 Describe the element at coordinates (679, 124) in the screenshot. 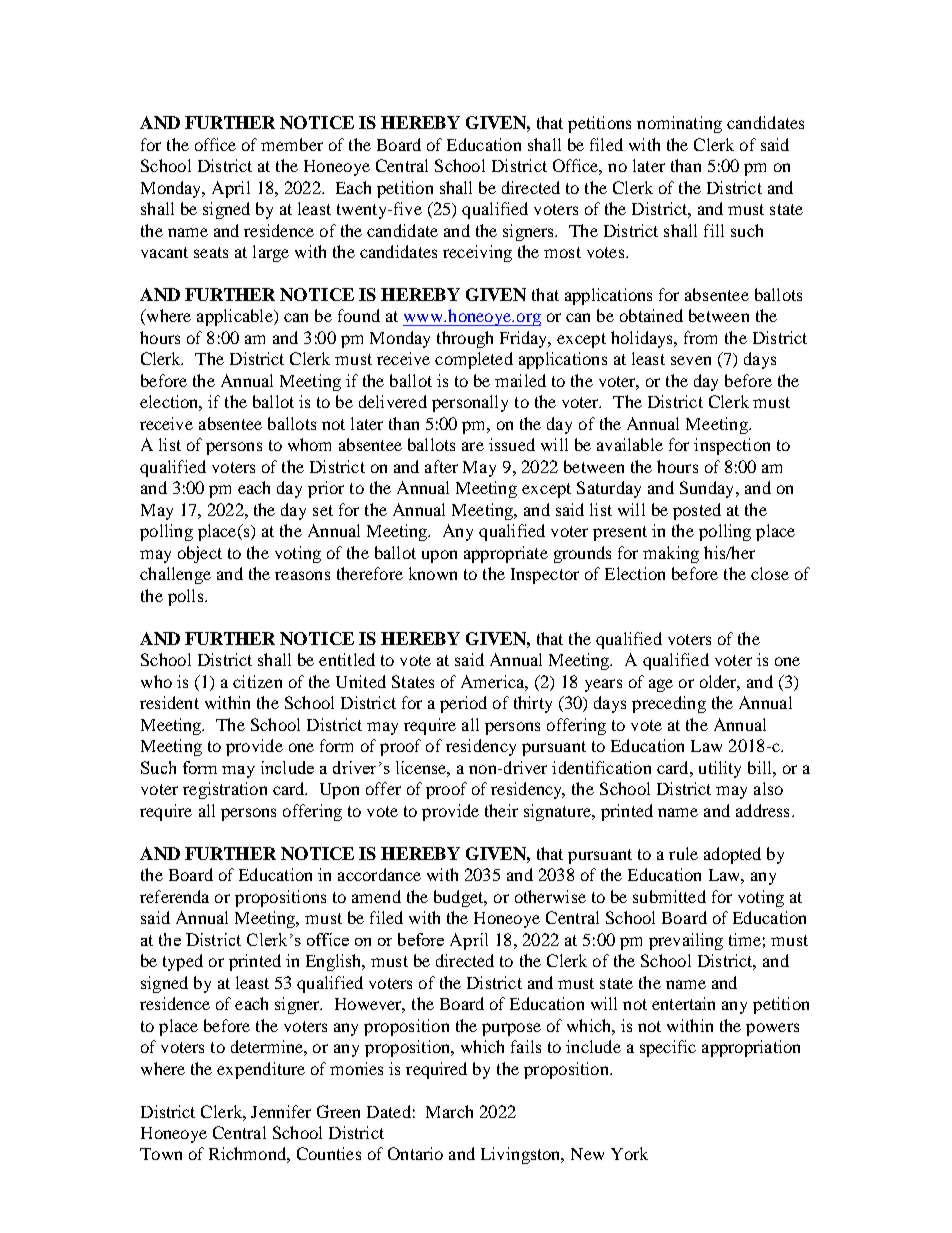

I see `nominating` at that location.
